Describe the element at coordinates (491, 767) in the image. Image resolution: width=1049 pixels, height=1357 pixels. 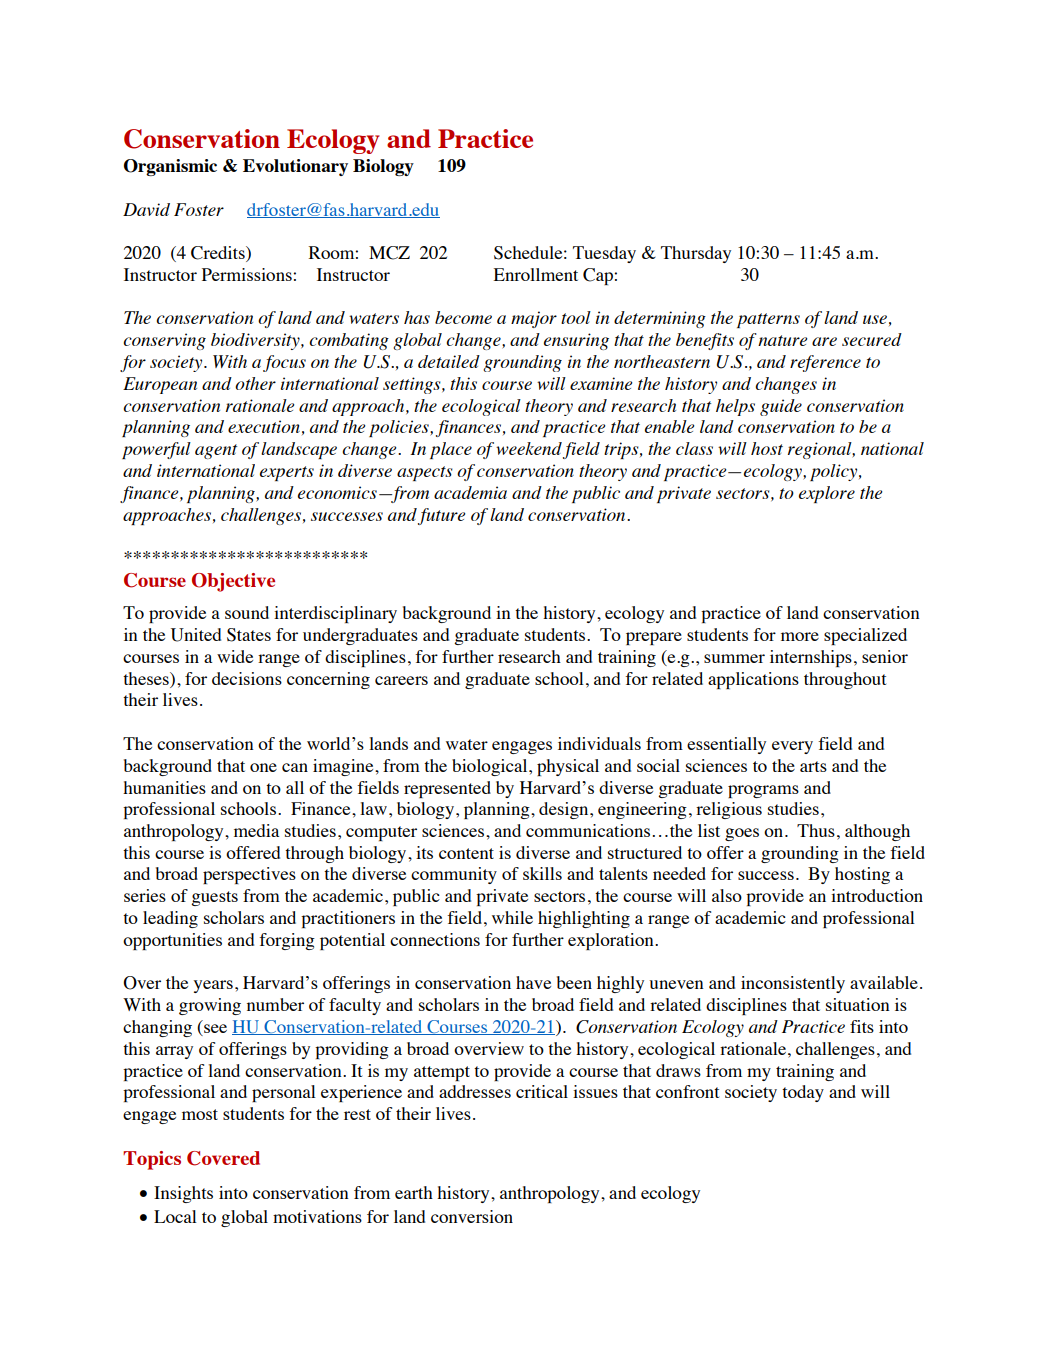
I see `biological` at that location.
